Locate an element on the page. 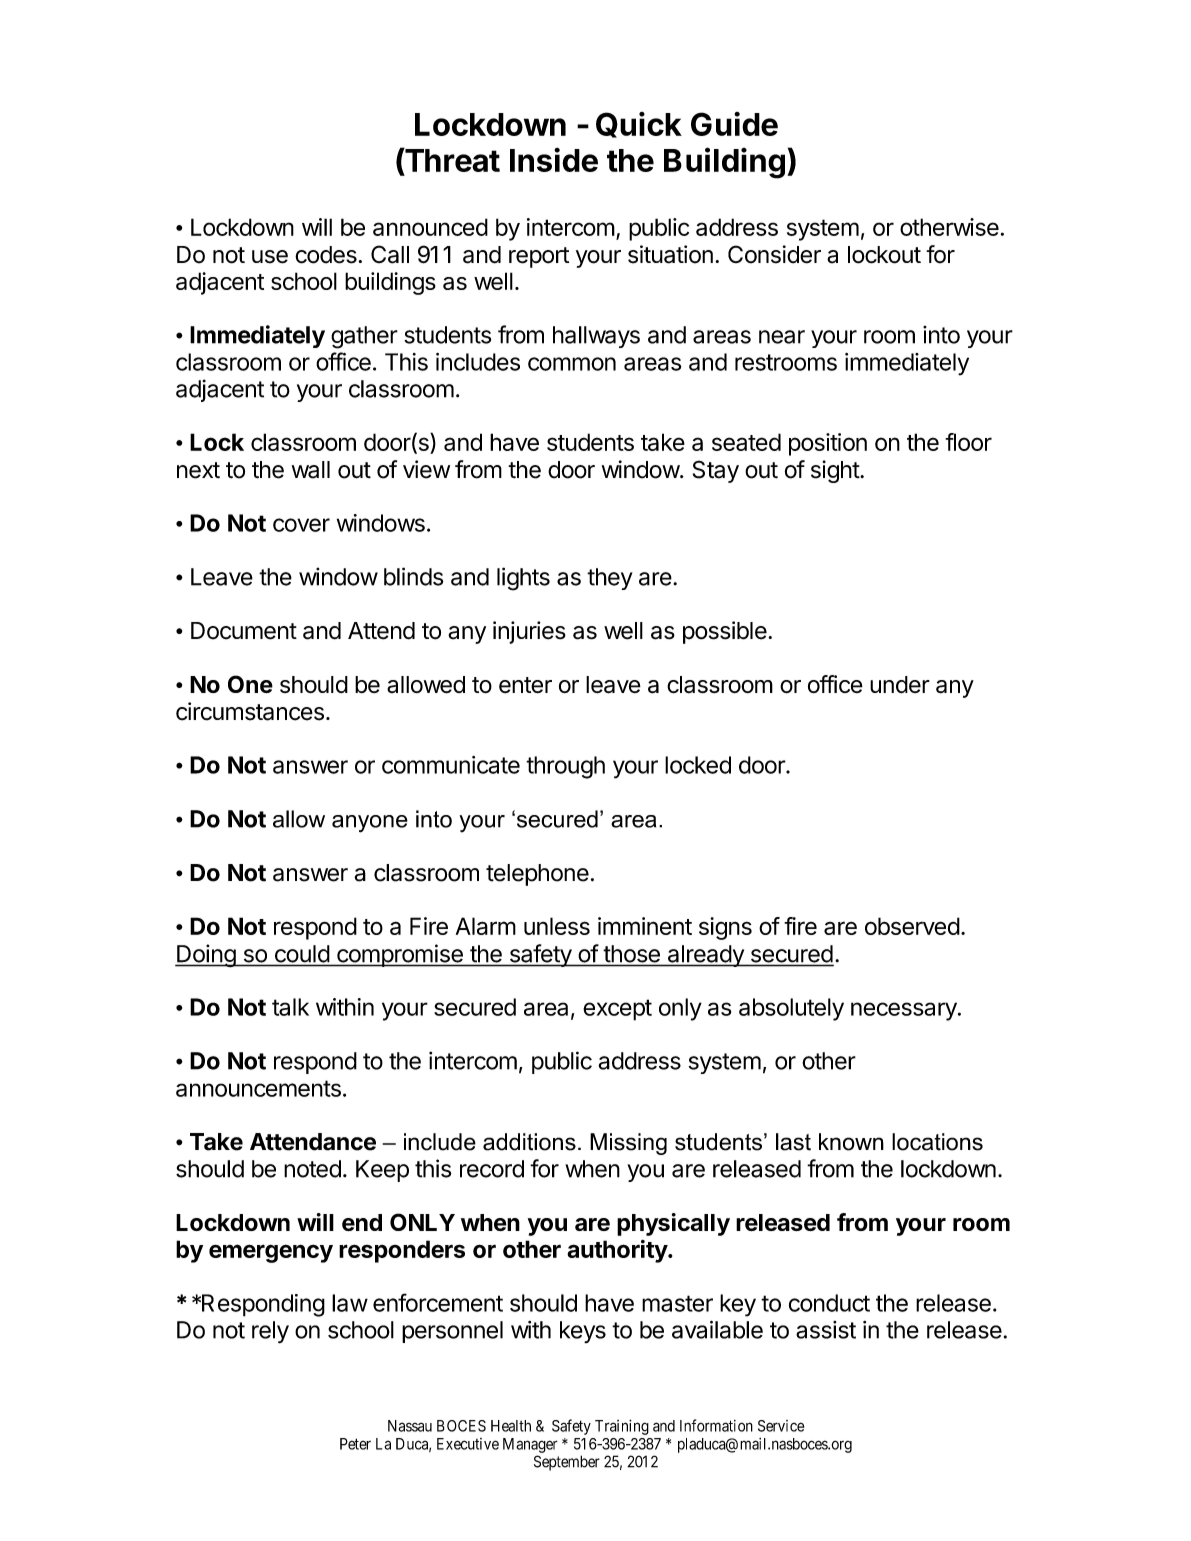  anyone is located at coordinates (370, 824).
